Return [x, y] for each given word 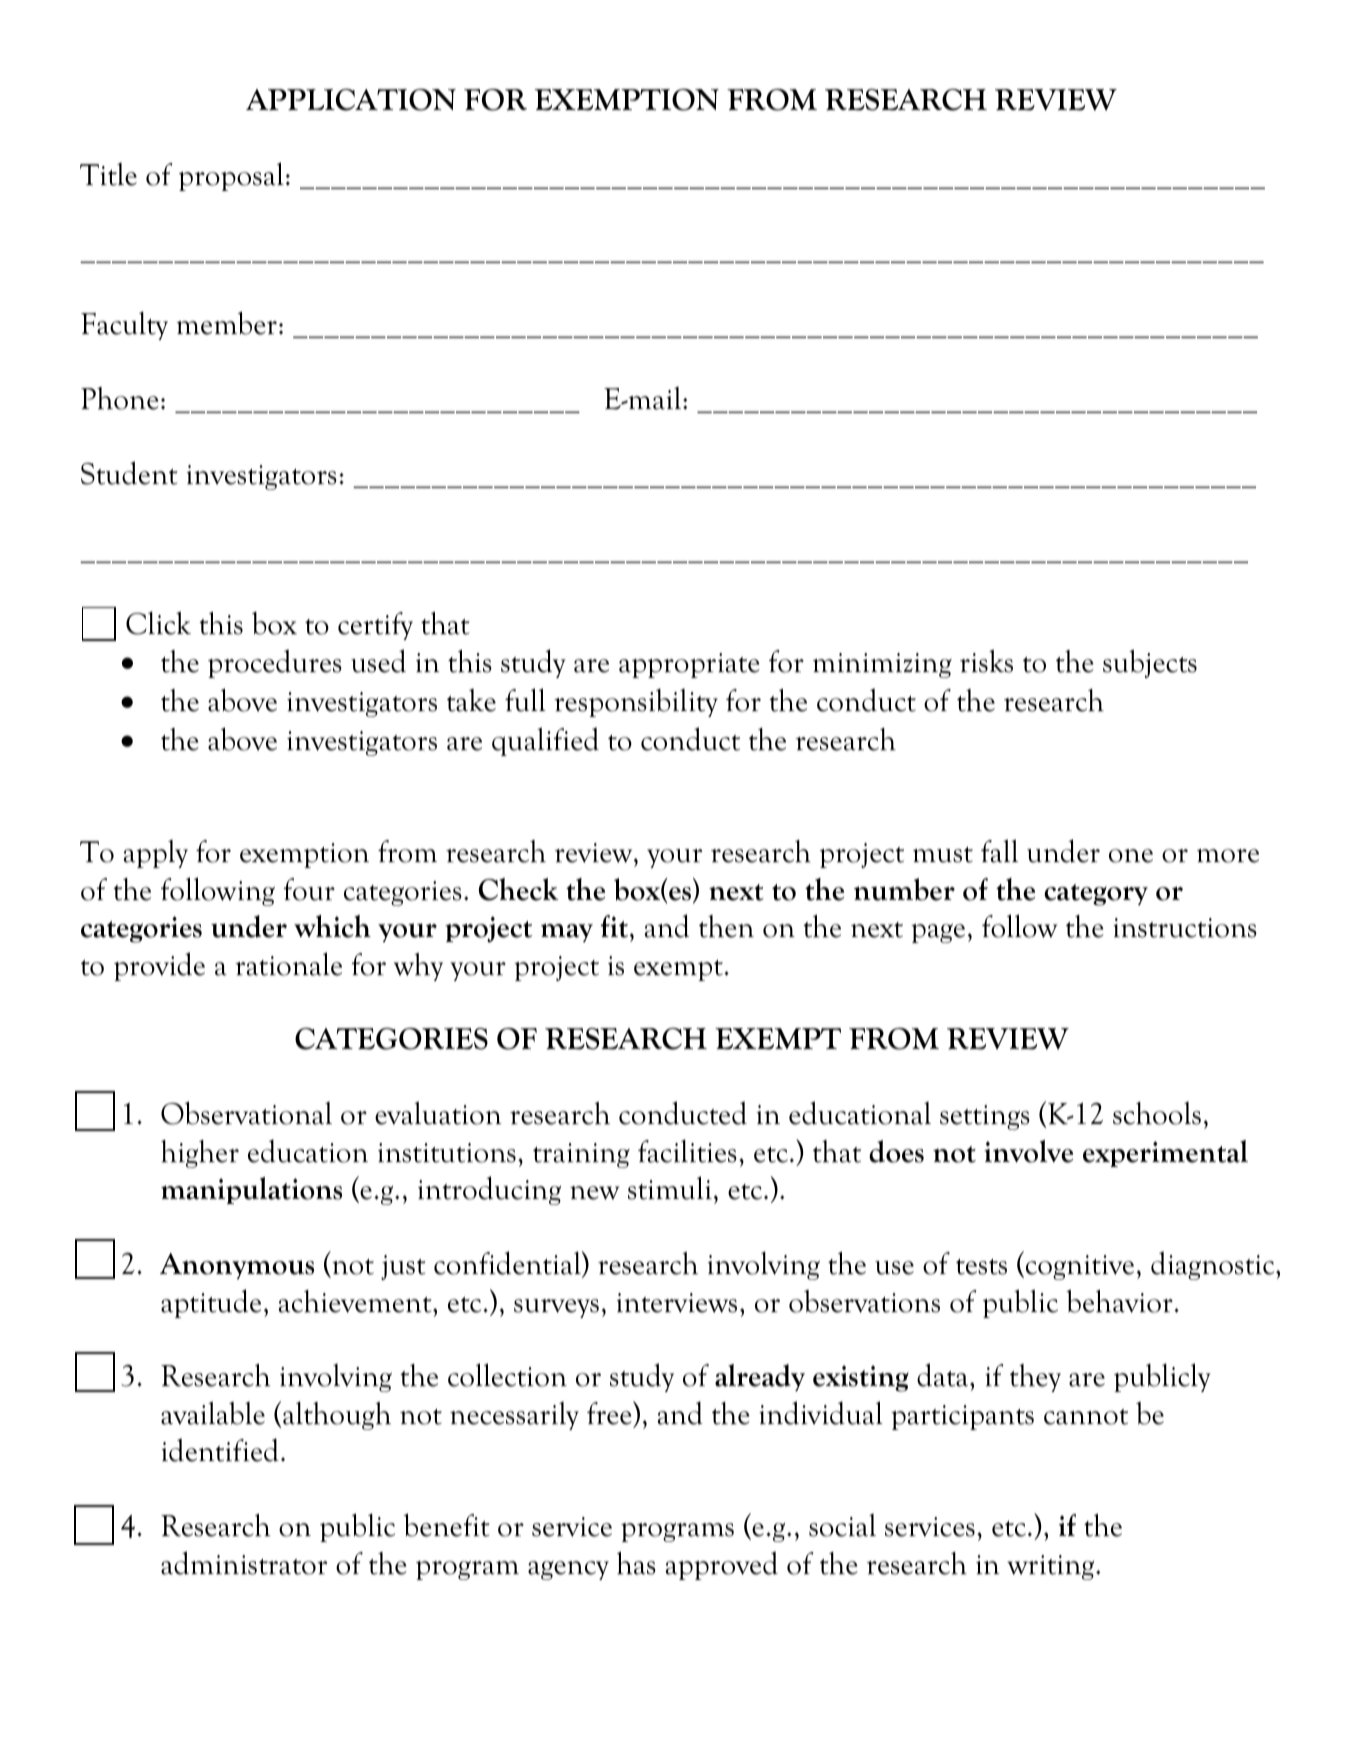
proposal [231, 176]
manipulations [251, 1190]
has [636, 1563]
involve [1028, 1151]
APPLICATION [351, 100]
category [1096, 895]
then [726, 926]
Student [129, 473]
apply [156, 854]
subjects [1150, 663]
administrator [244, 1563]
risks [986, 661]
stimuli [670, 1188]
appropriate [689, 665]
